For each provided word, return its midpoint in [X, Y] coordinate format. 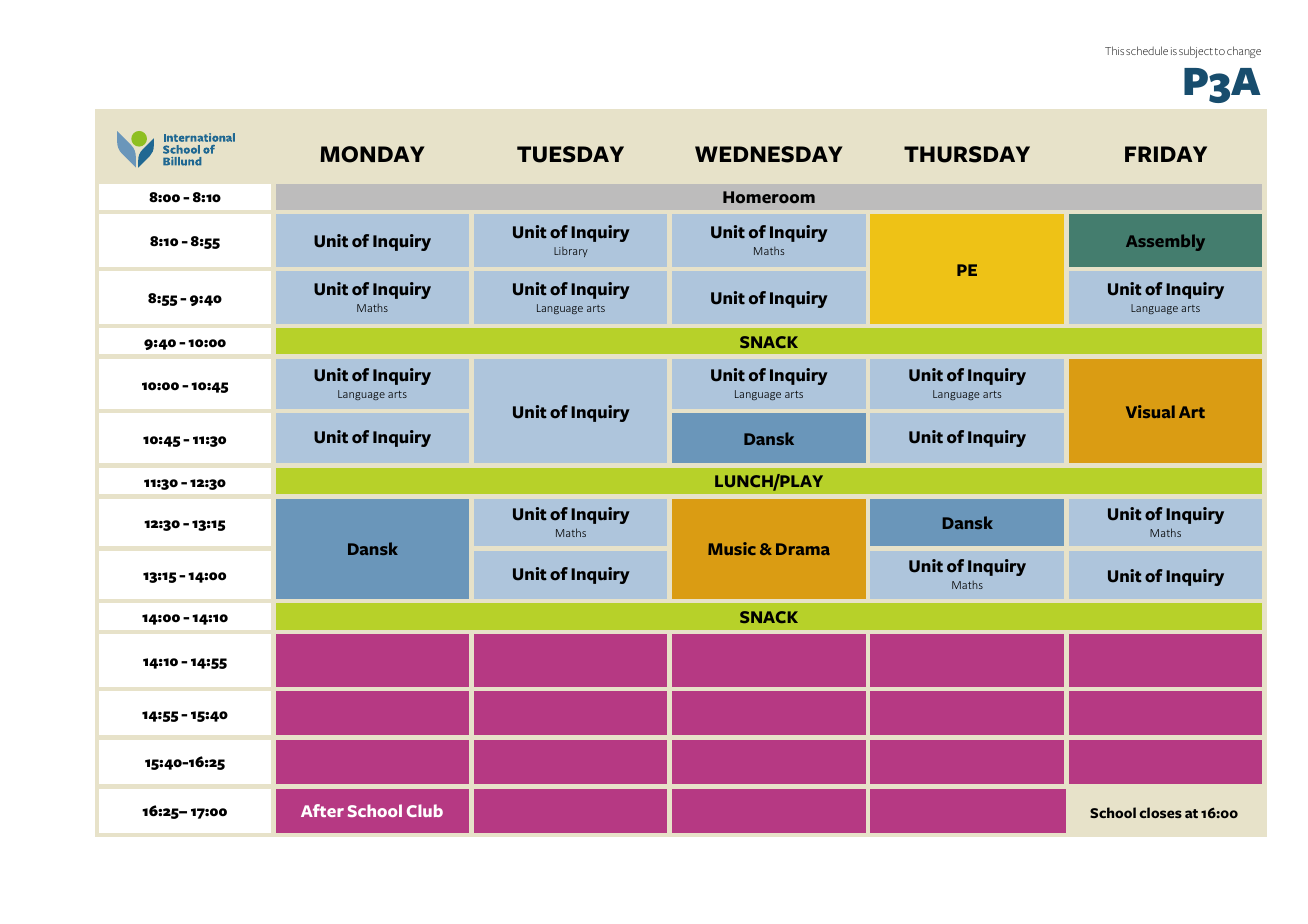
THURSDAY [967, 154]
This [1114, 50]
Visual [1150, 411]
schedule [1147, 50]
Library [571, 252]
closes [1160, 812]
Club [425, 810]
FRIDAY [1166, 154]
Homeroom [769, 197]
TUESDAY [570, 154]
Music [732, 548]
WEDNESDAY [769, 154]
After [322, 810]
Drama [803, 549]
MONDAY [372, 154]
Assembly [1165, 242]
